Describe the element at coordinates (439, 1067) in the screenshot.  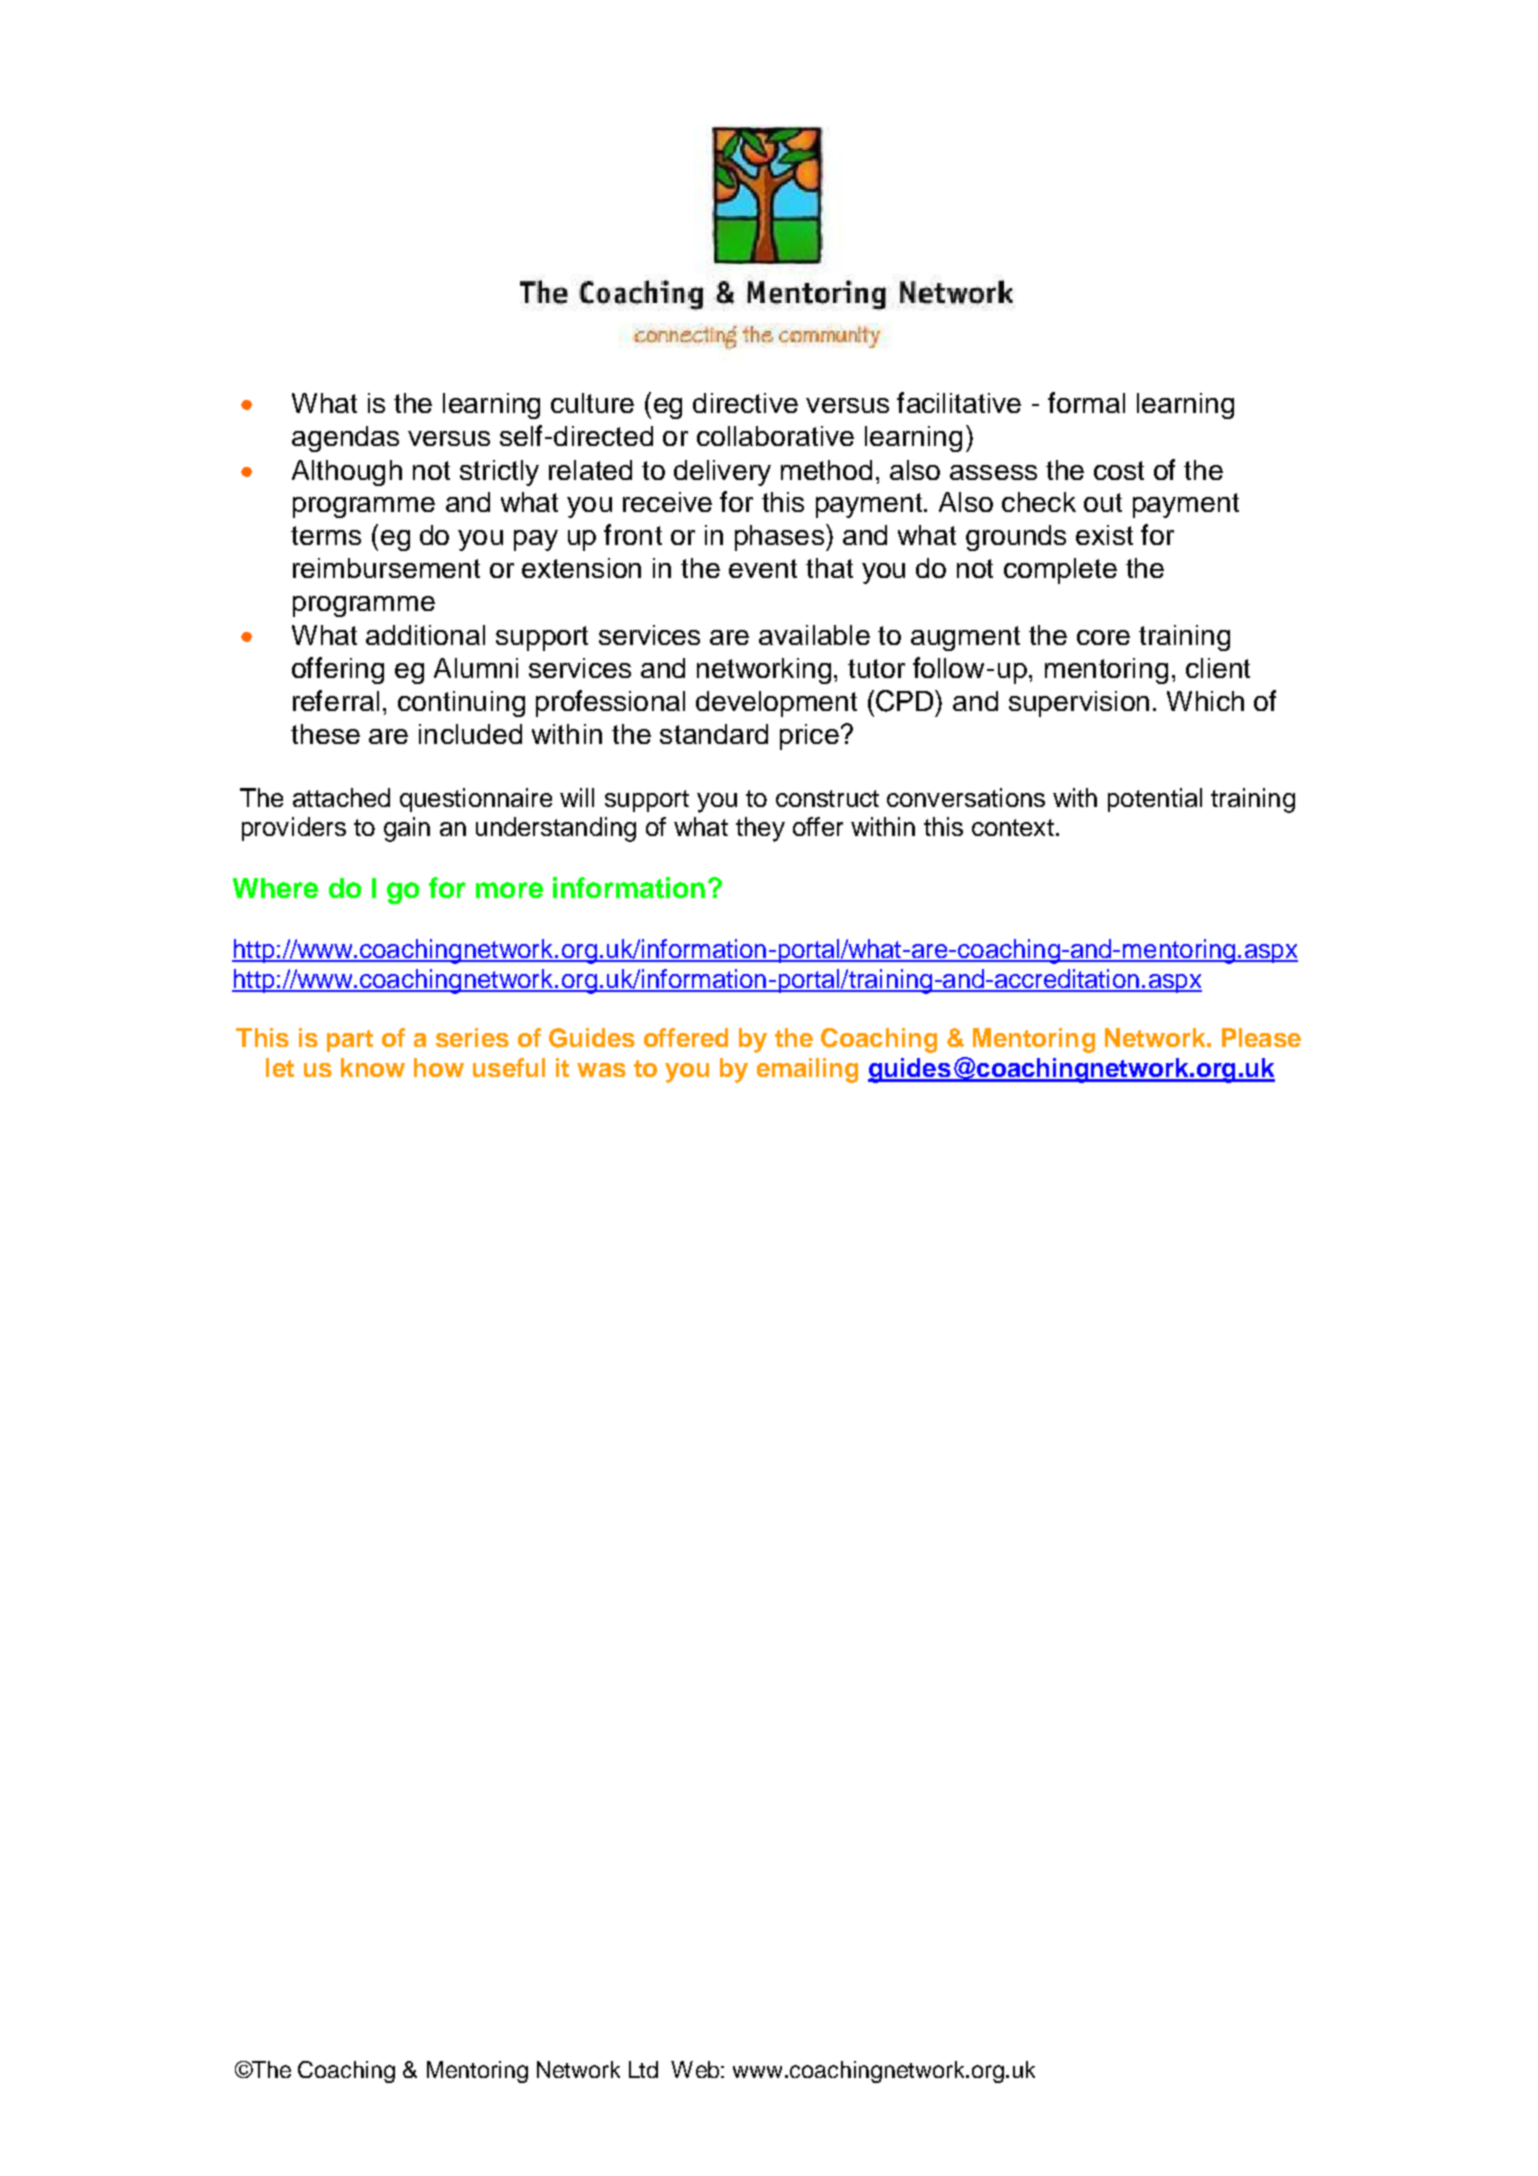
I see `how` at that location.
